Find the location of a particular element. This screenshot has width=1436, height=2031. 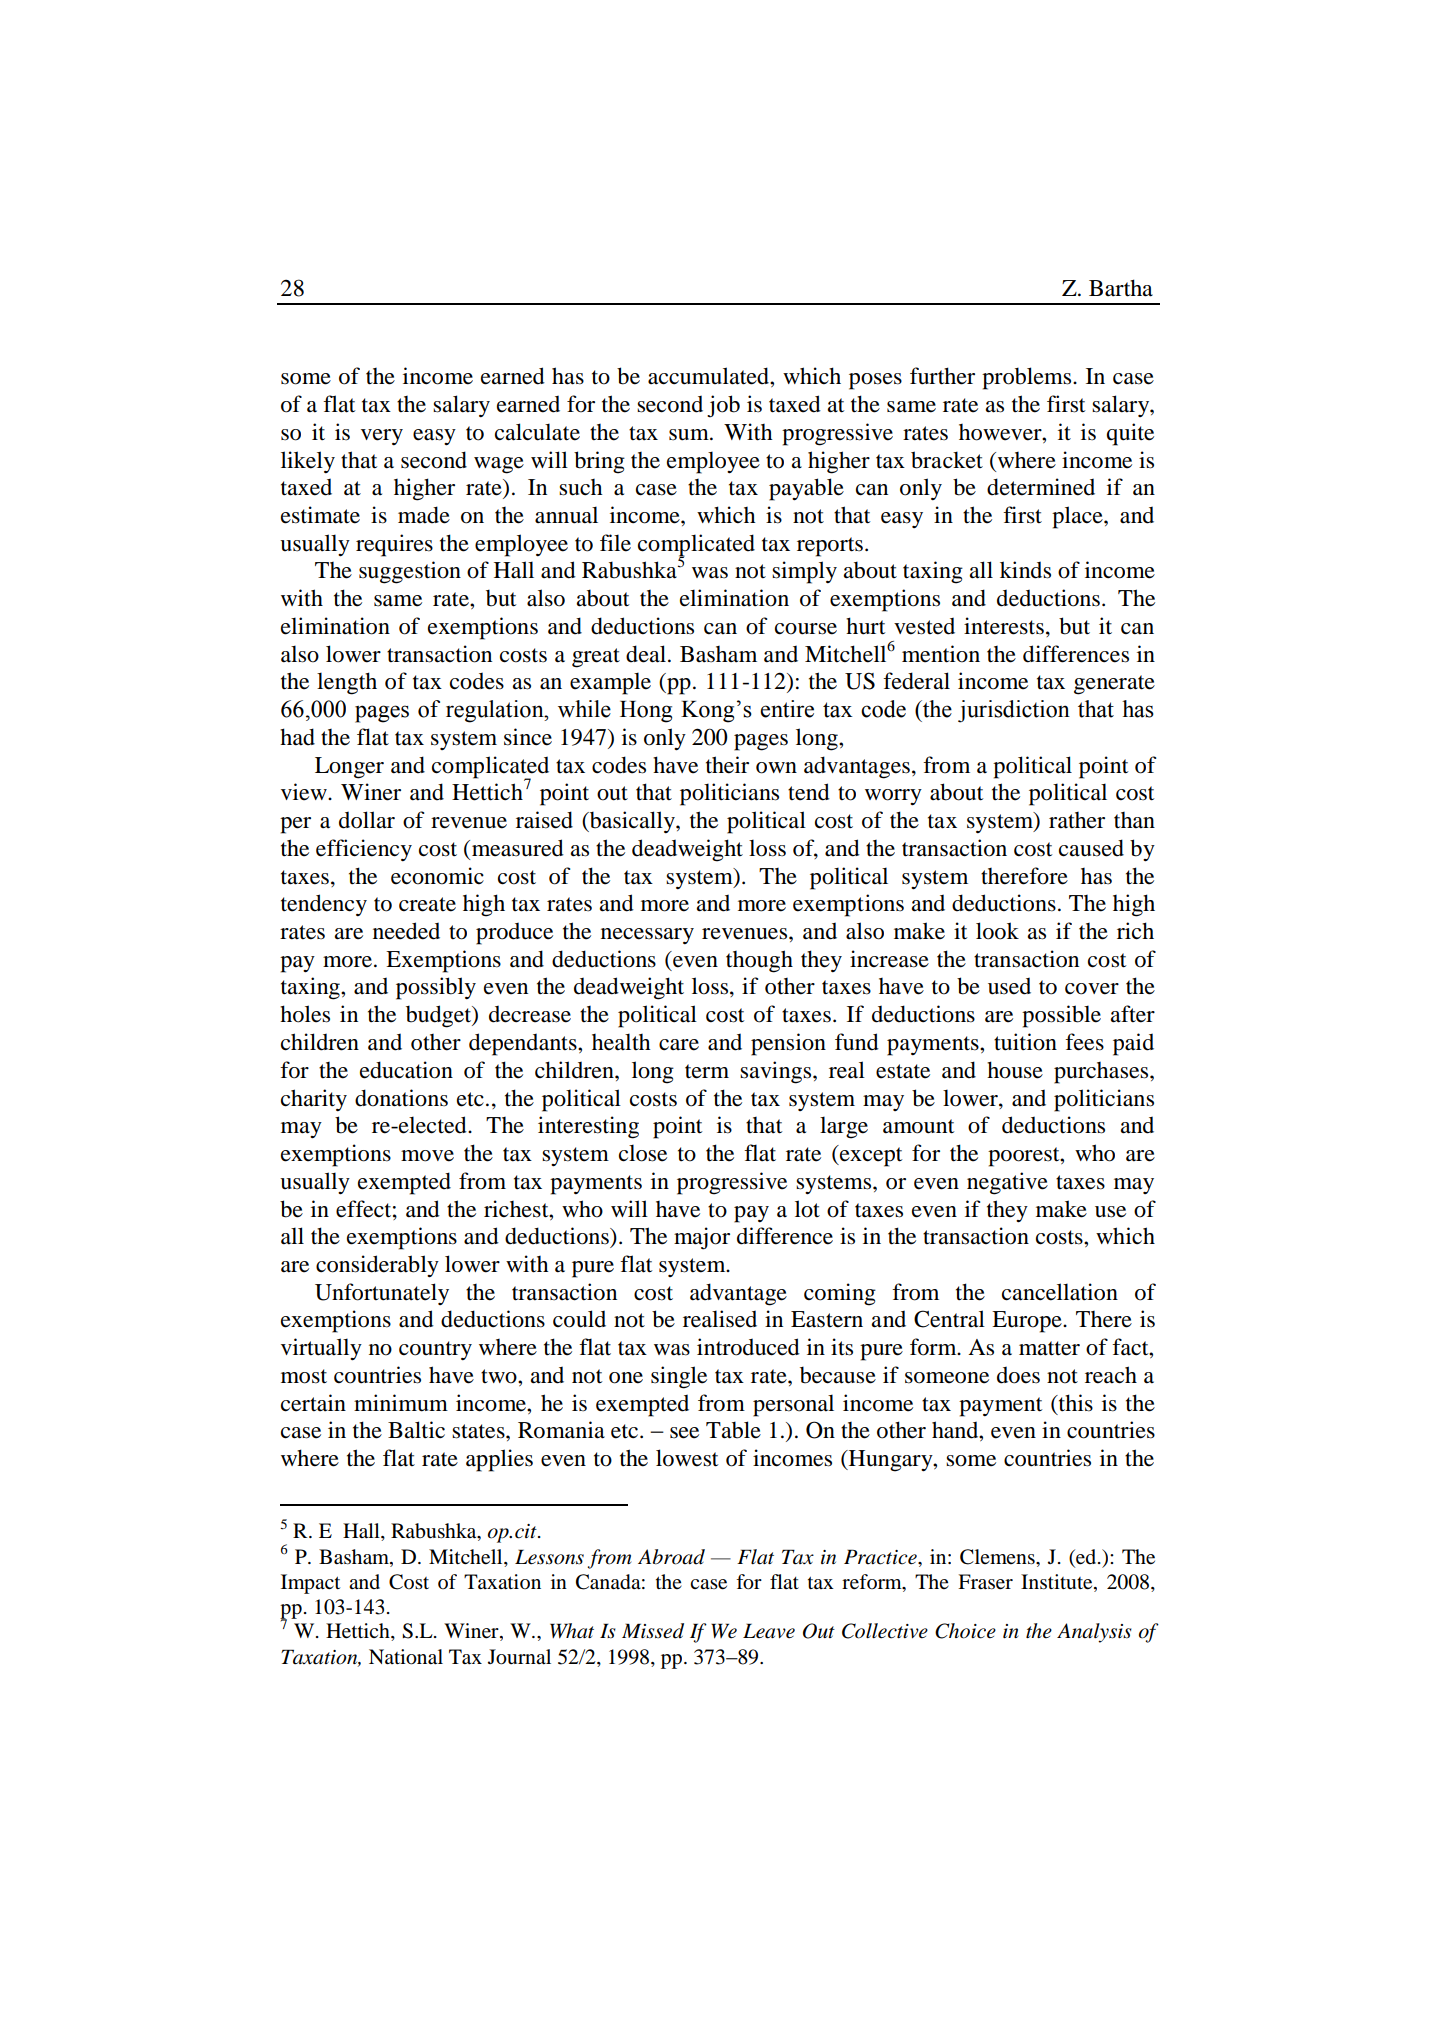

their is located at coordinates (727, 765).
